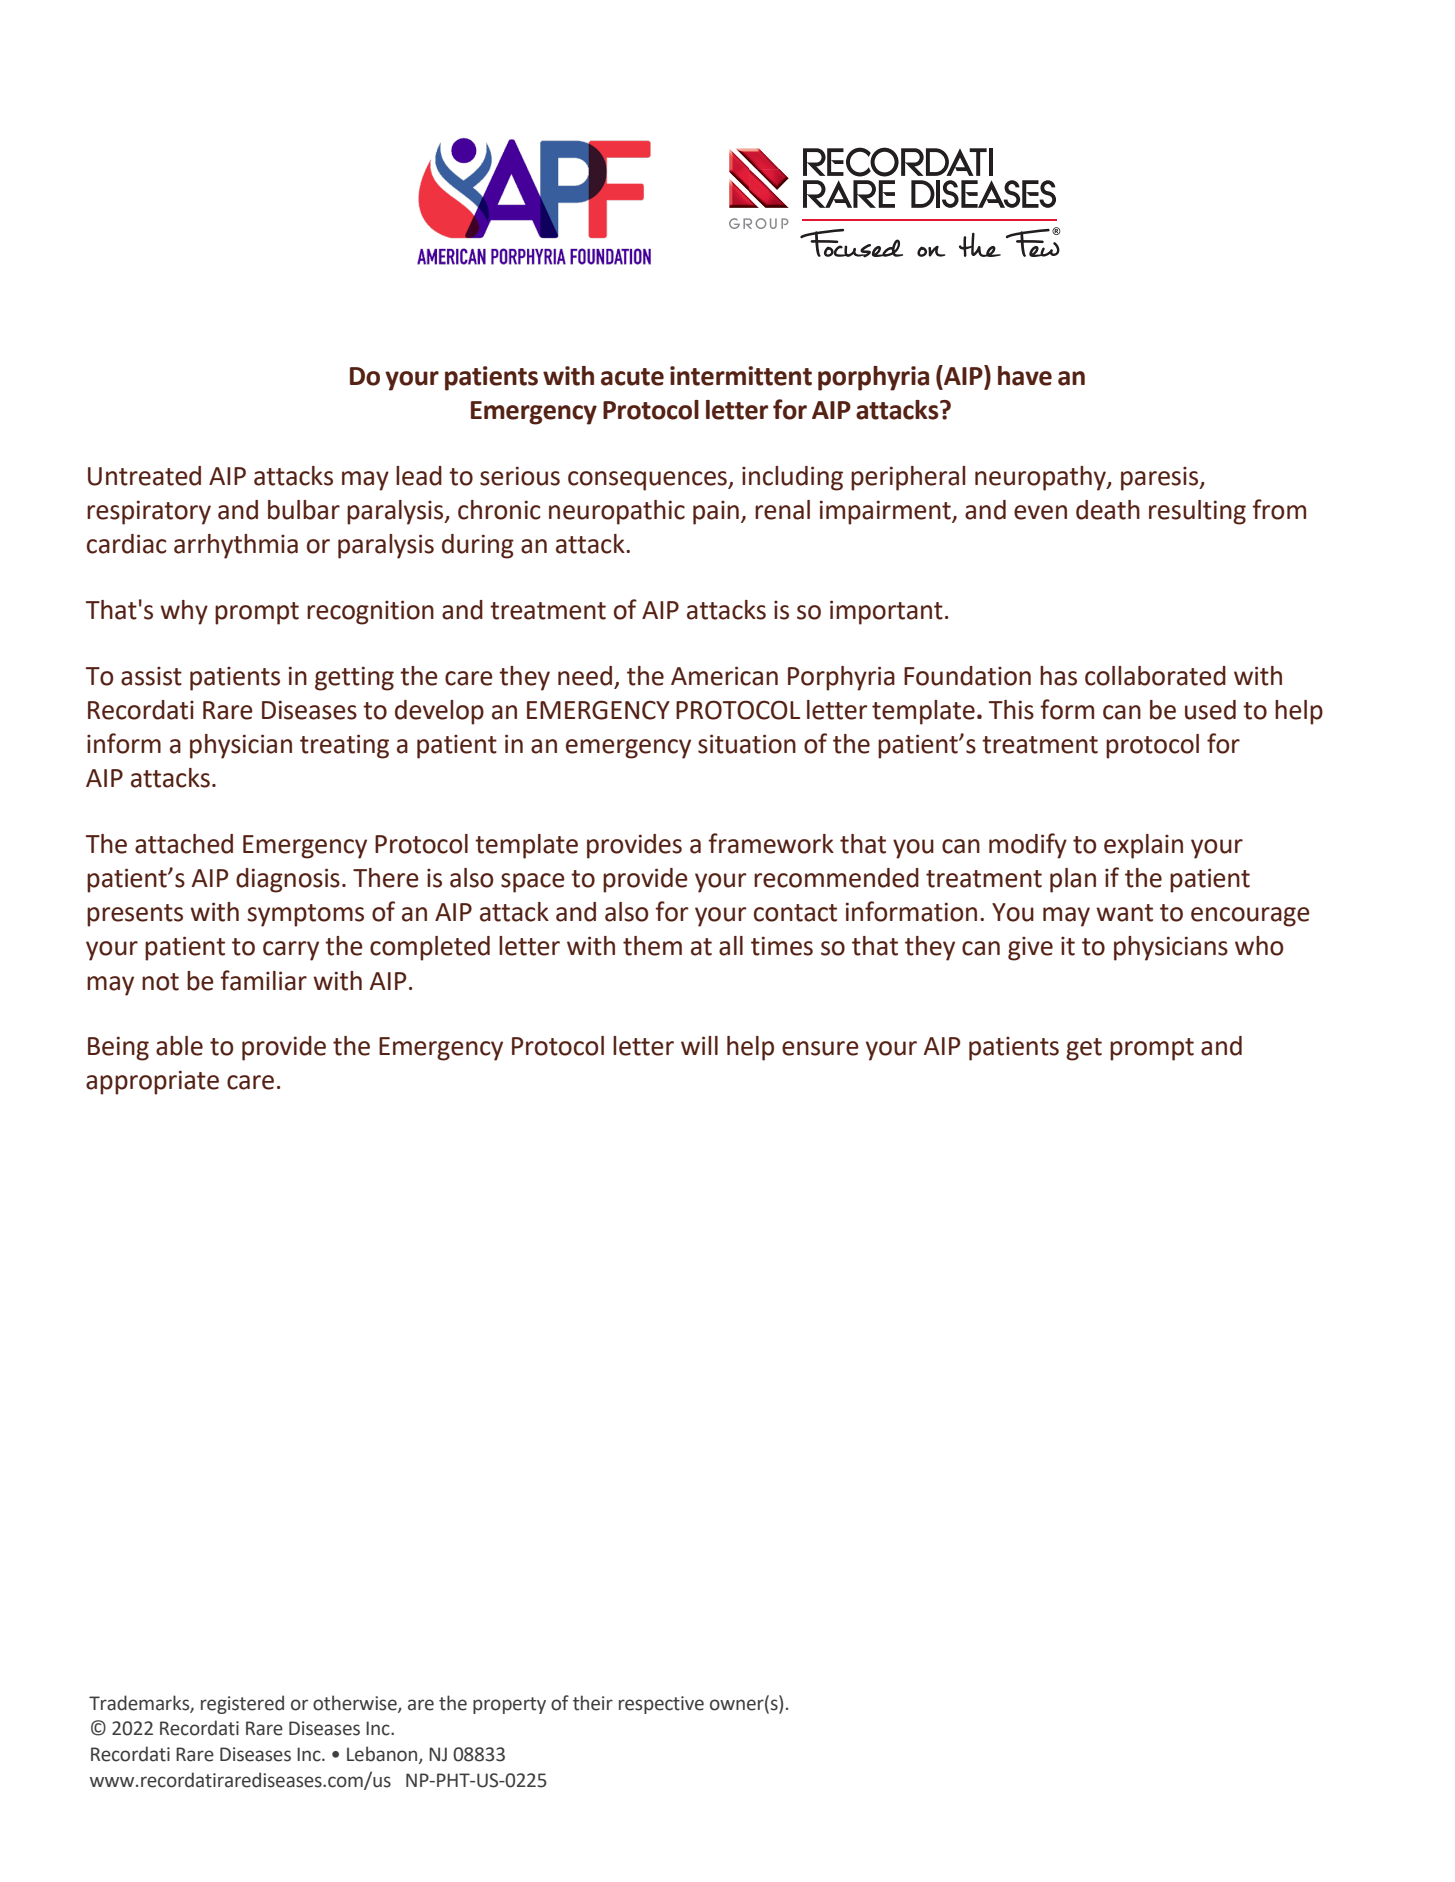 This screenshot has height=1882, width=1455. I want to click on used, so click(1210, 710).
